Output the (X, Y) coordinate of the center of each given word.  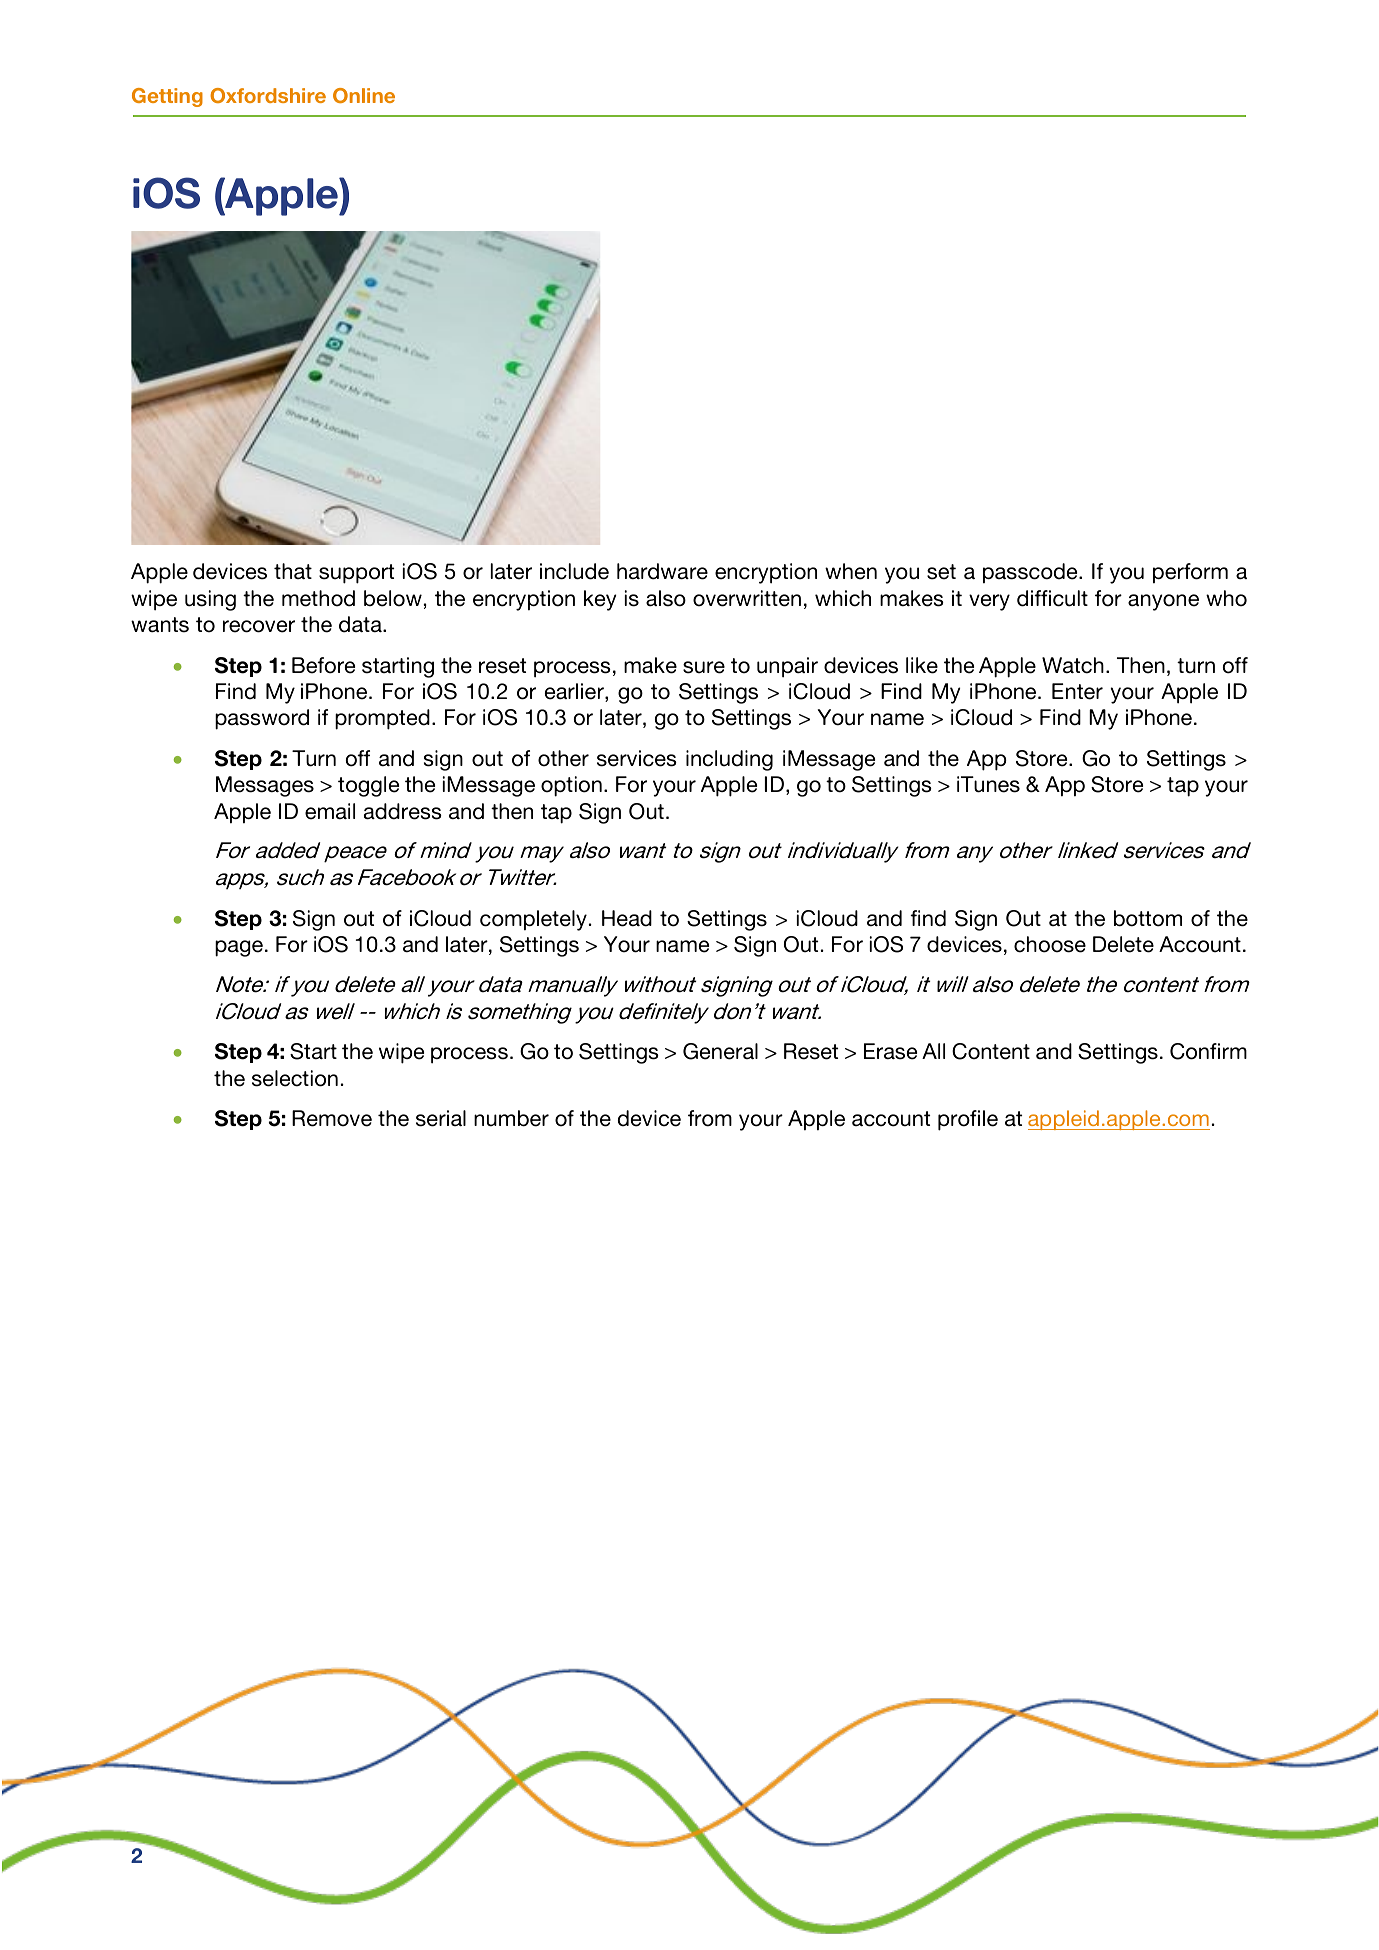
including (729, 760)
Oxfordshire (268, 95)
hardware (662, 571)
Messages (265, 786)
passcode (1031, 573)
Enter (1077, 691)
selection (295, 1078)
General (720, 1051)
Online (364, 95)
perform (1190, 573)
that (293, 571)
